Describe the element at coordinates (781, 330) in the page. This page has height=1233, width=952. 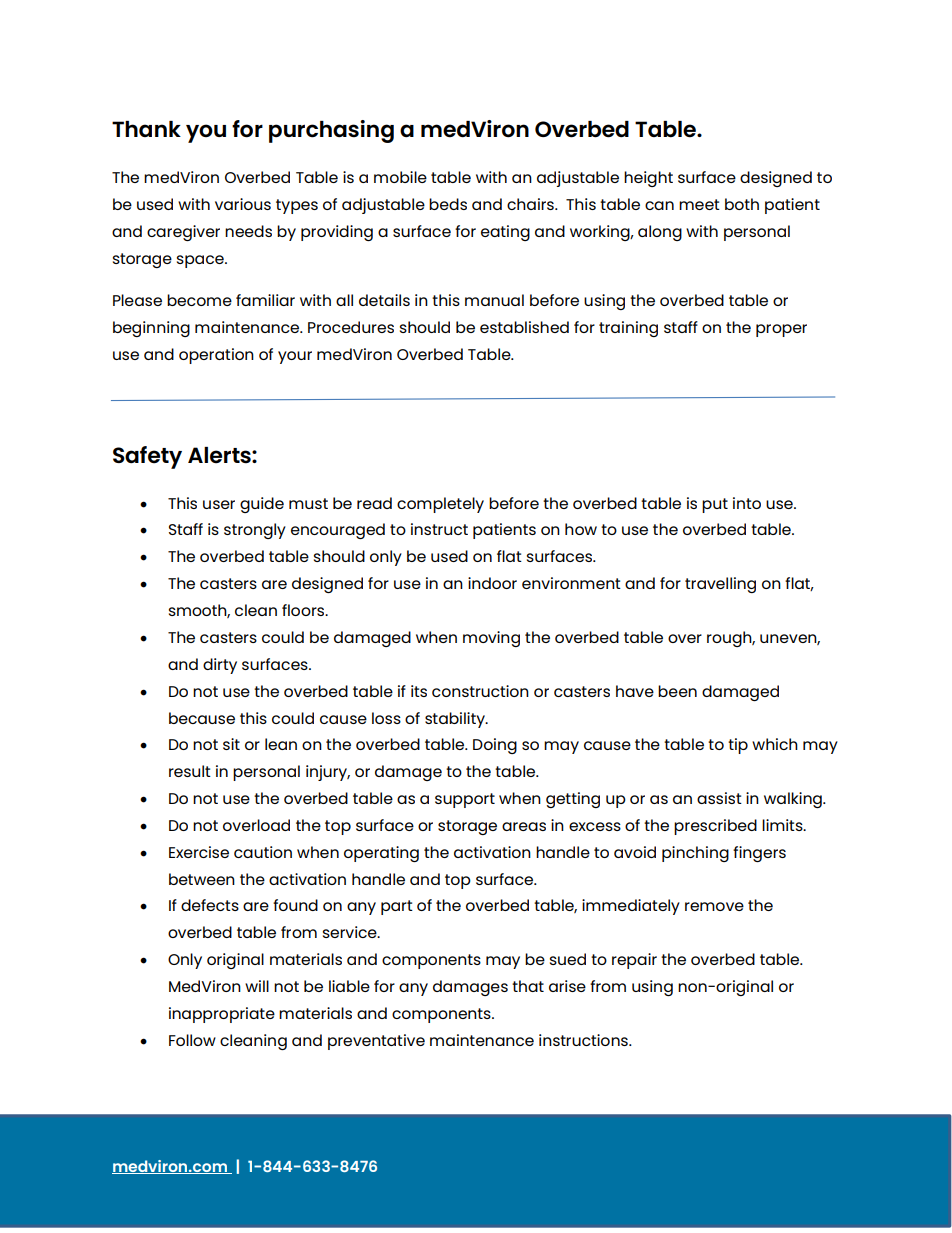
I see `proper` at that location.
